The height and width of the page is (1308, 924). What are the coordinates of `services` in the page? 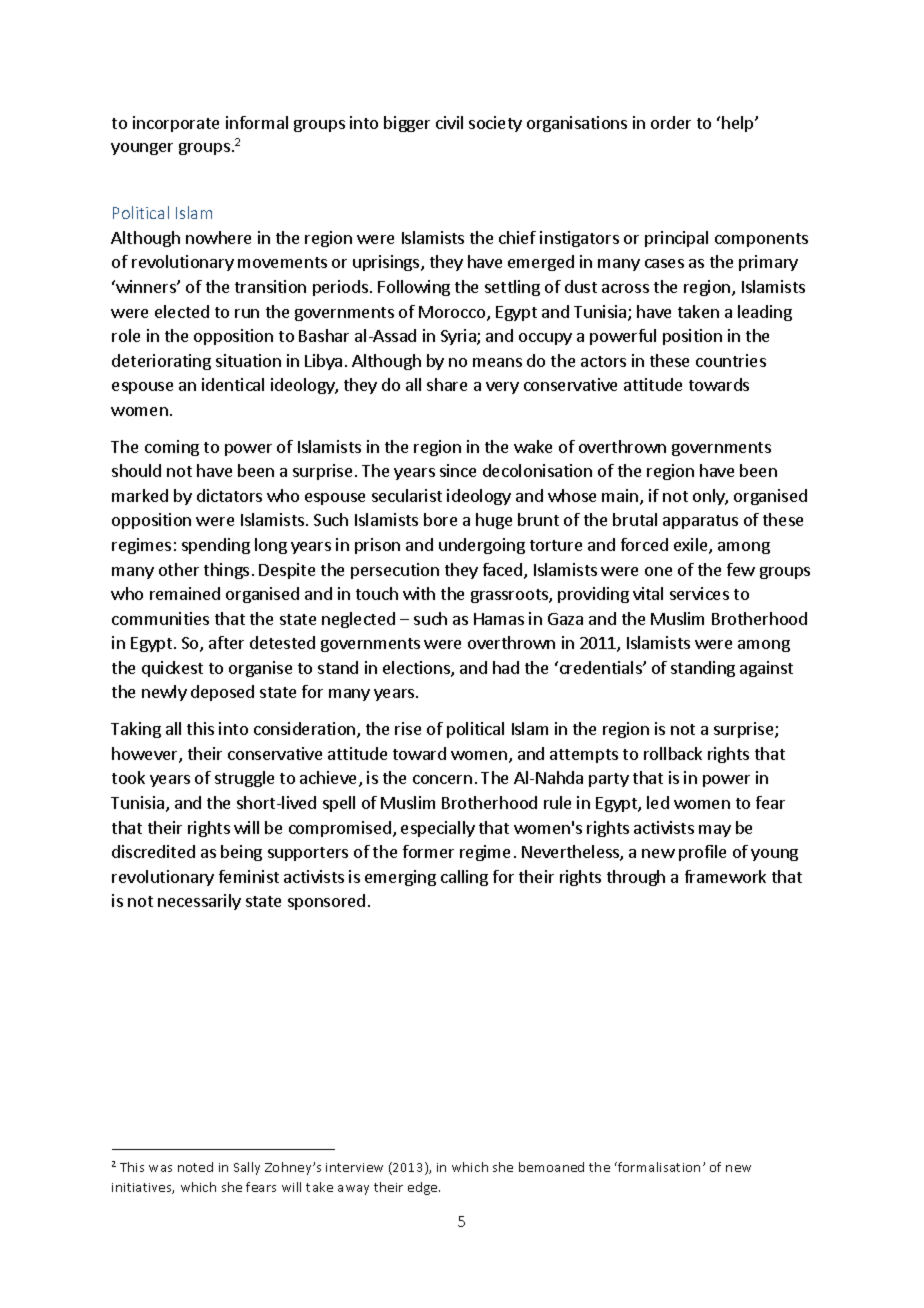 It's located at (699, 593).
